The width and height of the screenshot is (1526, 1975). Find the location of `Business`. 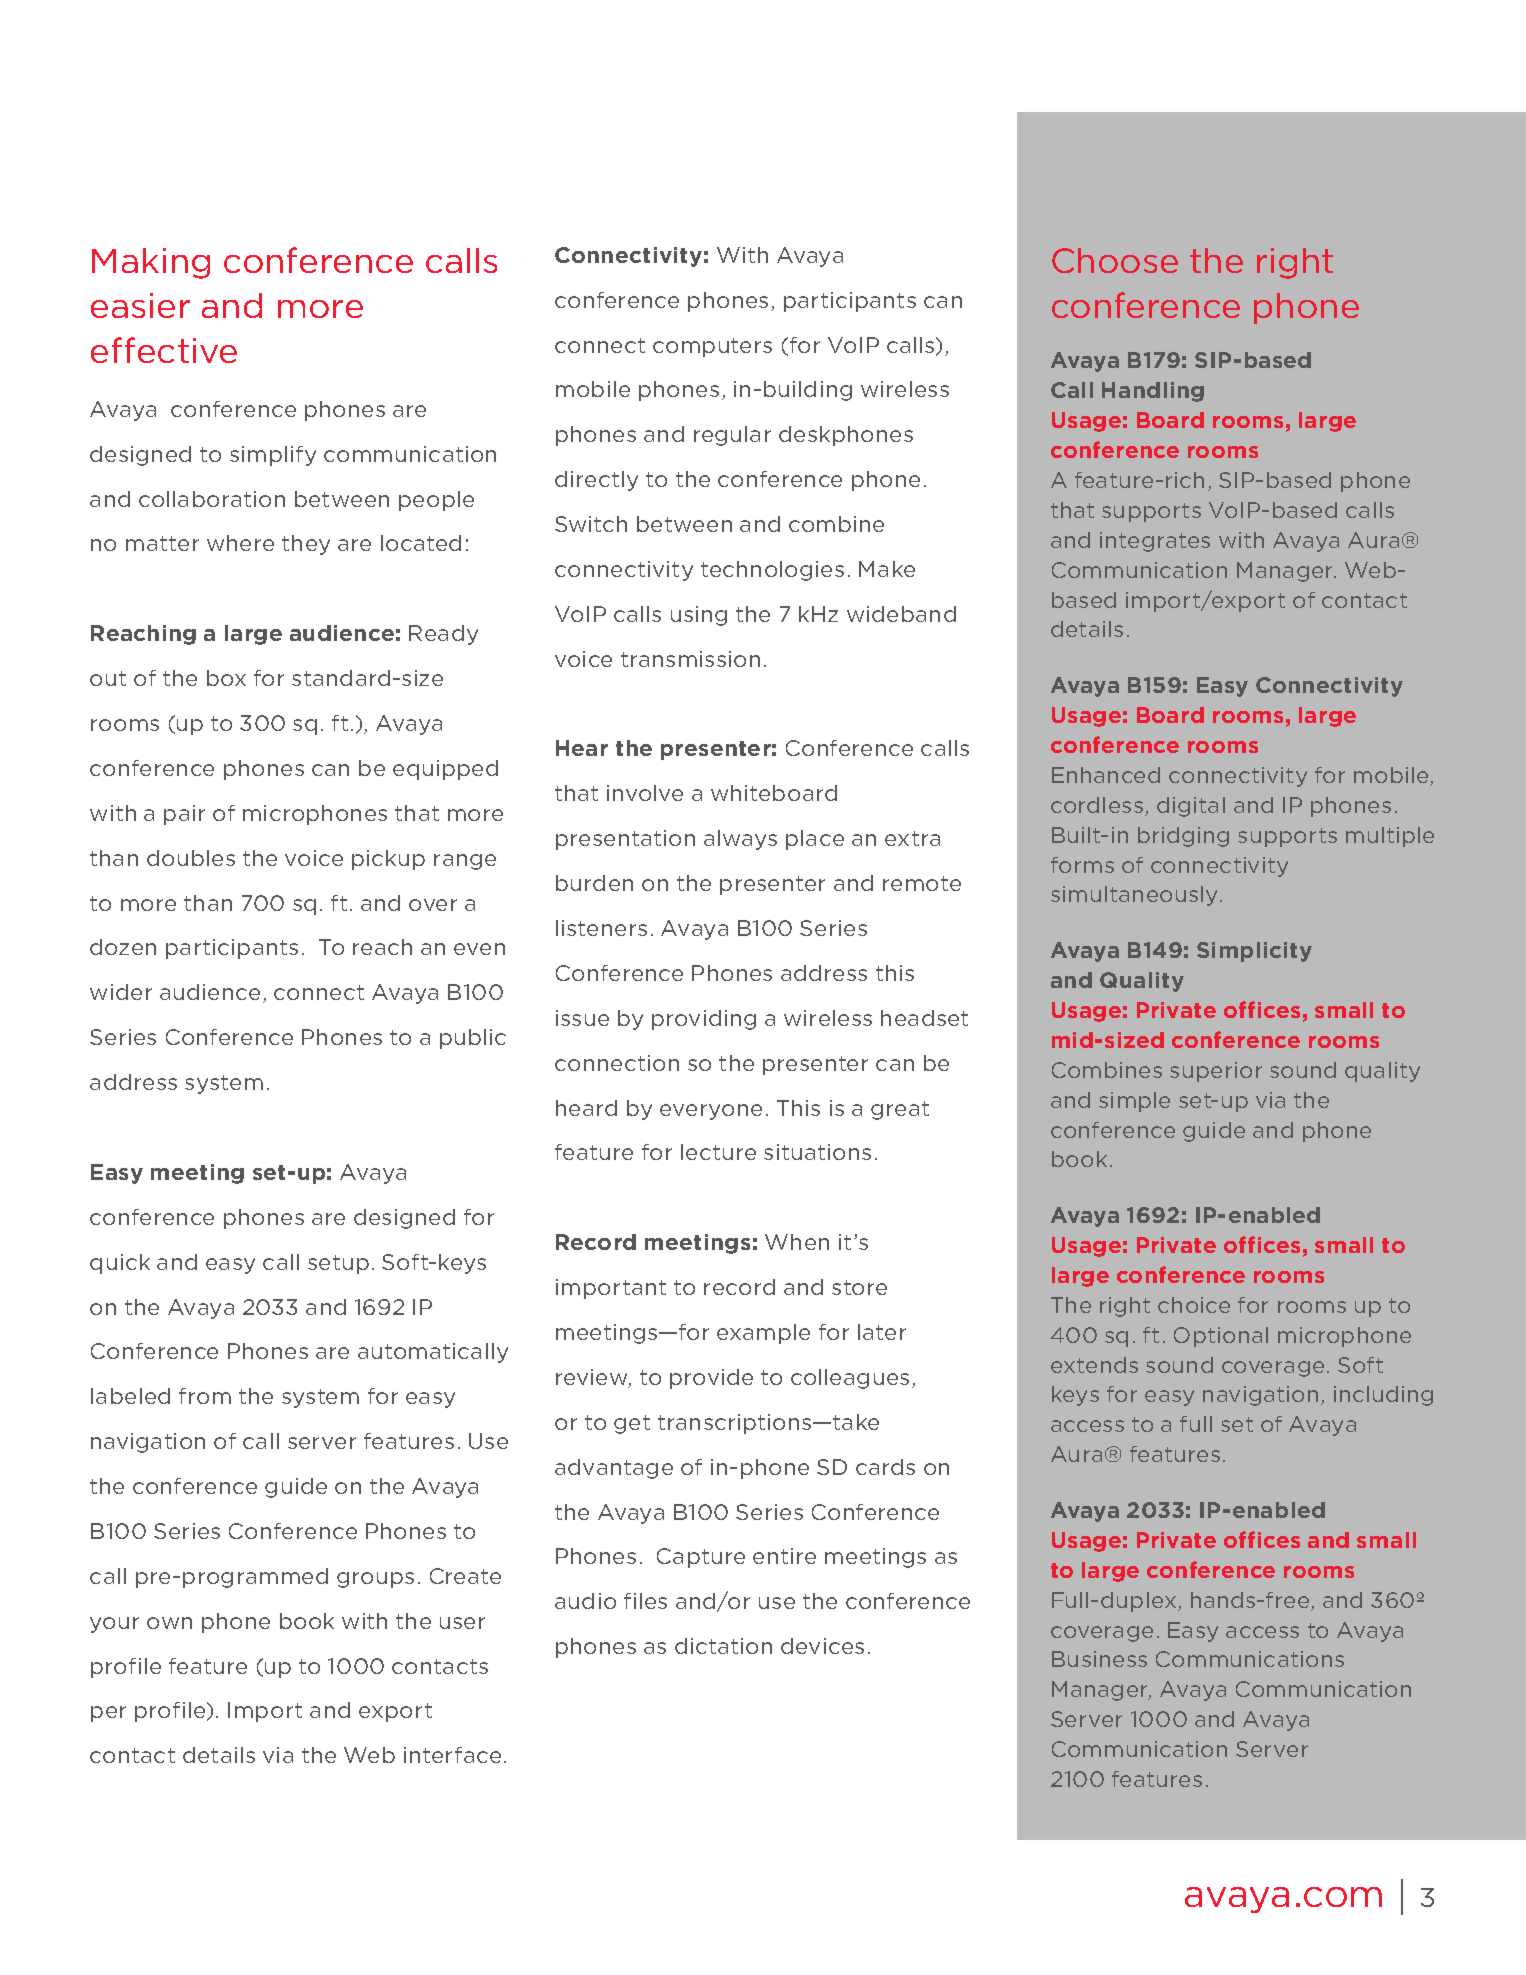

Business is located at coordinates (1099, 1659).
